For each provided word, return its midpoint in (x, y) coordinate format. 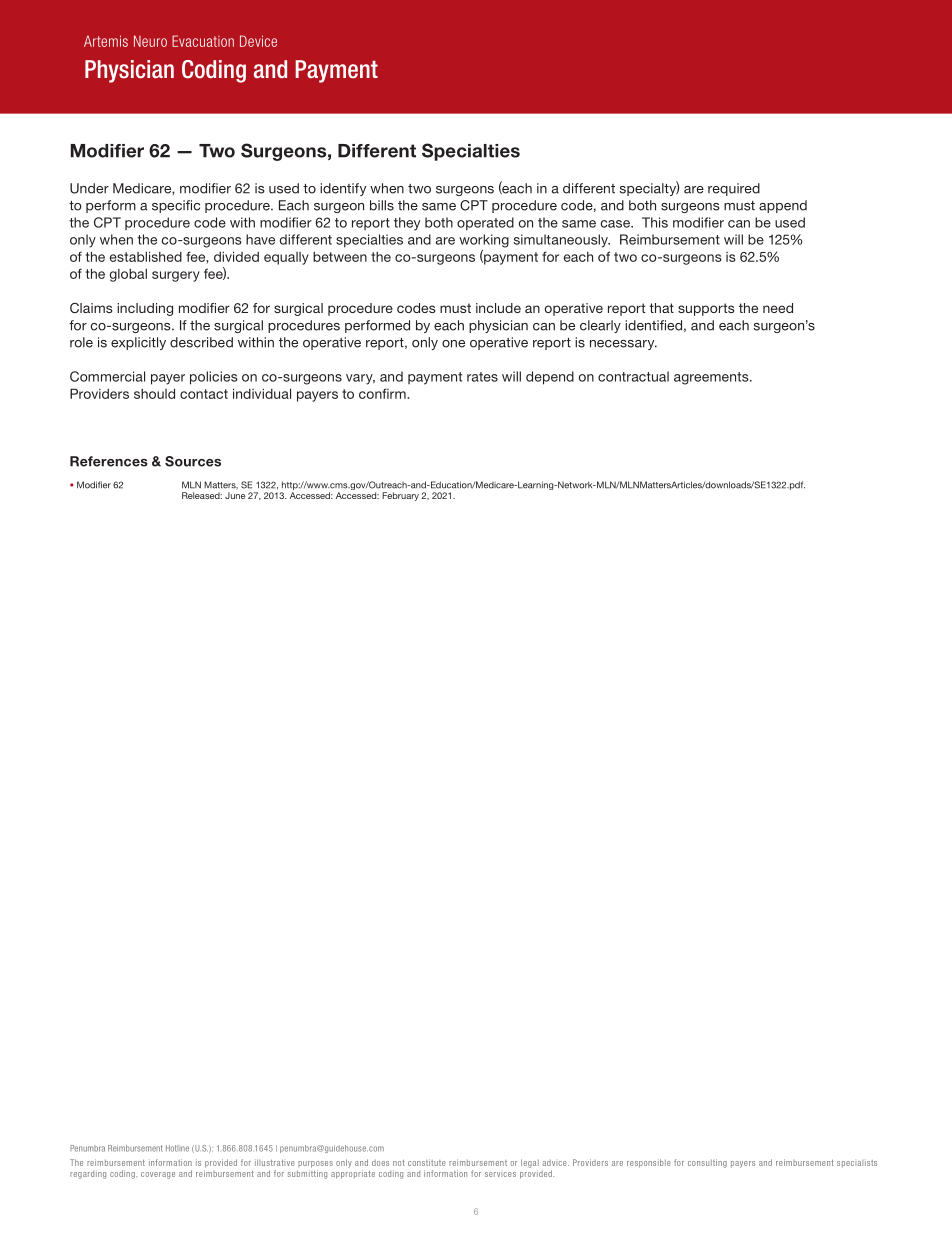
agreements (712, 378)
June (235, 495)
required (734, 189)
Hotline (177, 1148)
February (400, 496)
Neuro (150, 41)
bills (382, 205)
